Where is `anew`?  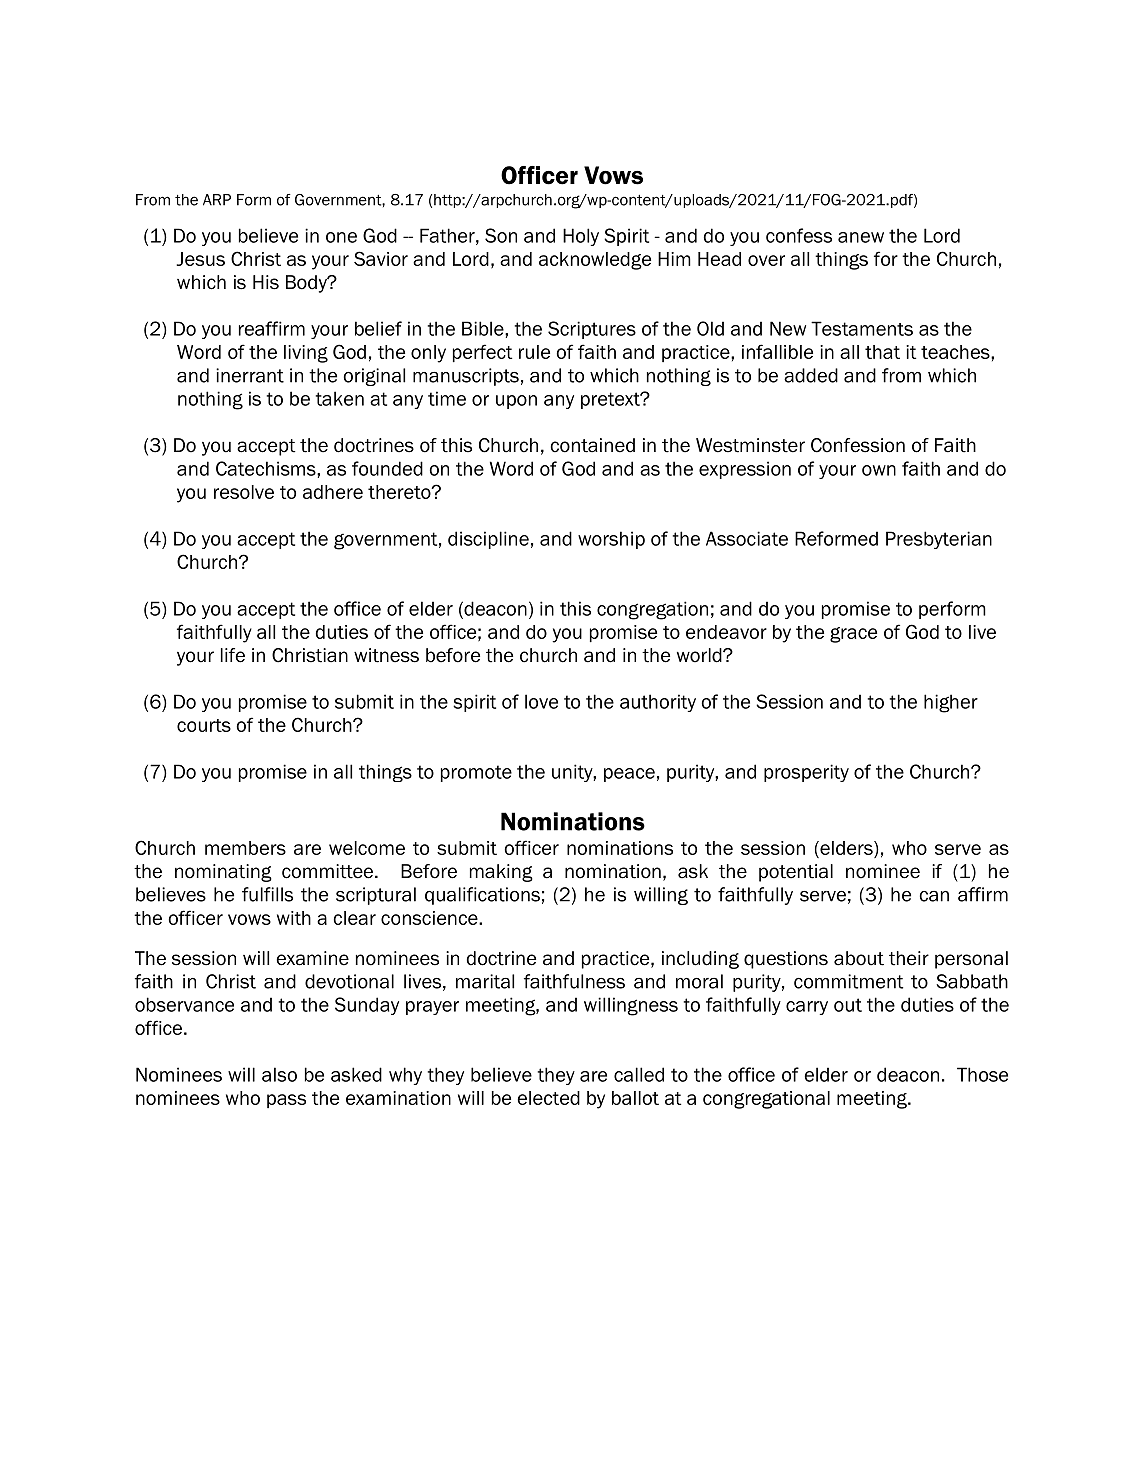 anew is located at coordinates (861, 237).
